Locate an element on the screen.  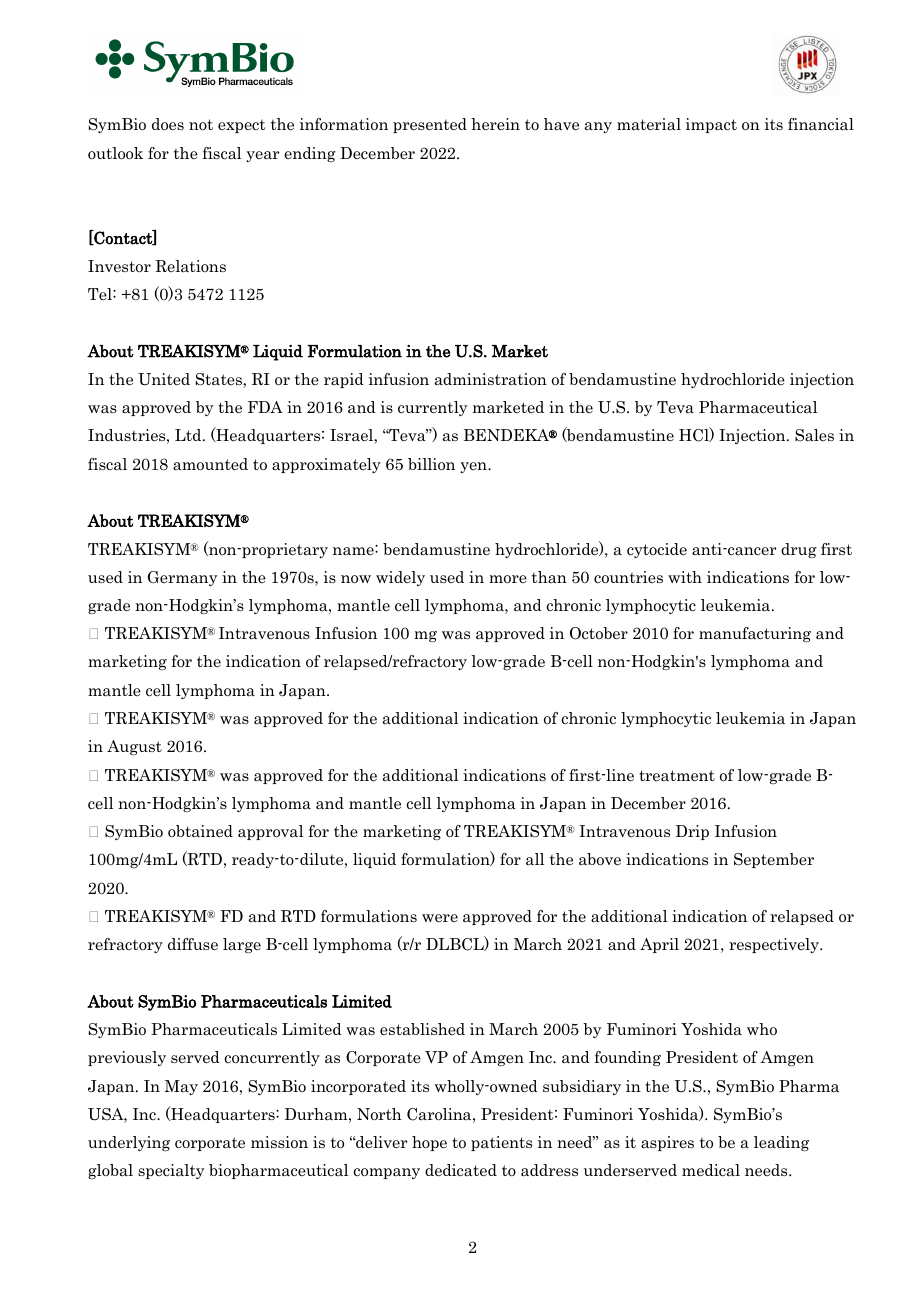
Sales is located at coordinates (814, 435).
